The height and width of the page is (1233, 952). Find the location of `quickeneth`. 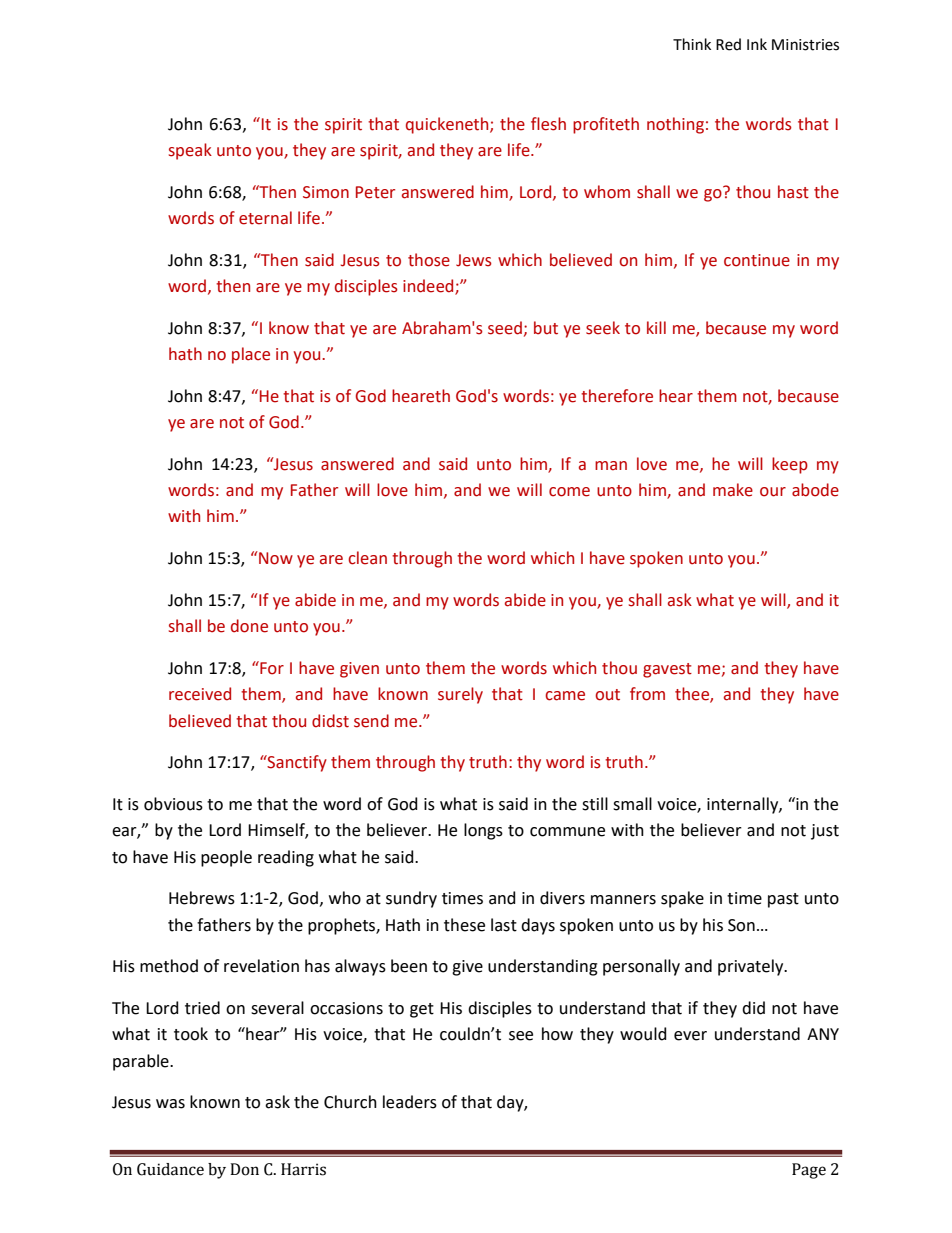

quickeneth is located at coordinates (448, 125).
